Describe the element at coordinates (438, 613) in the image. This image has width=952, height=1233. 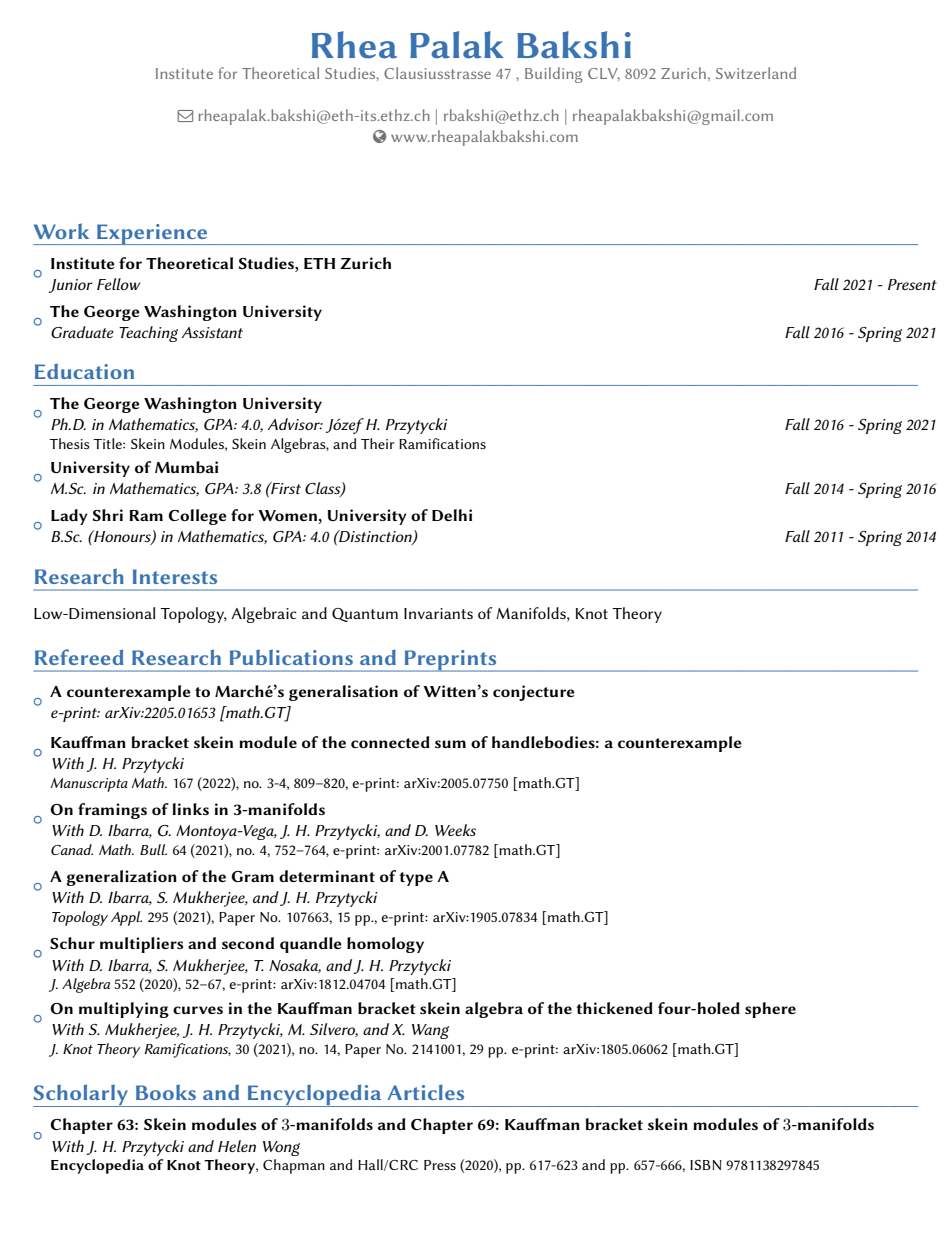
I see `Invariants` at that location.
